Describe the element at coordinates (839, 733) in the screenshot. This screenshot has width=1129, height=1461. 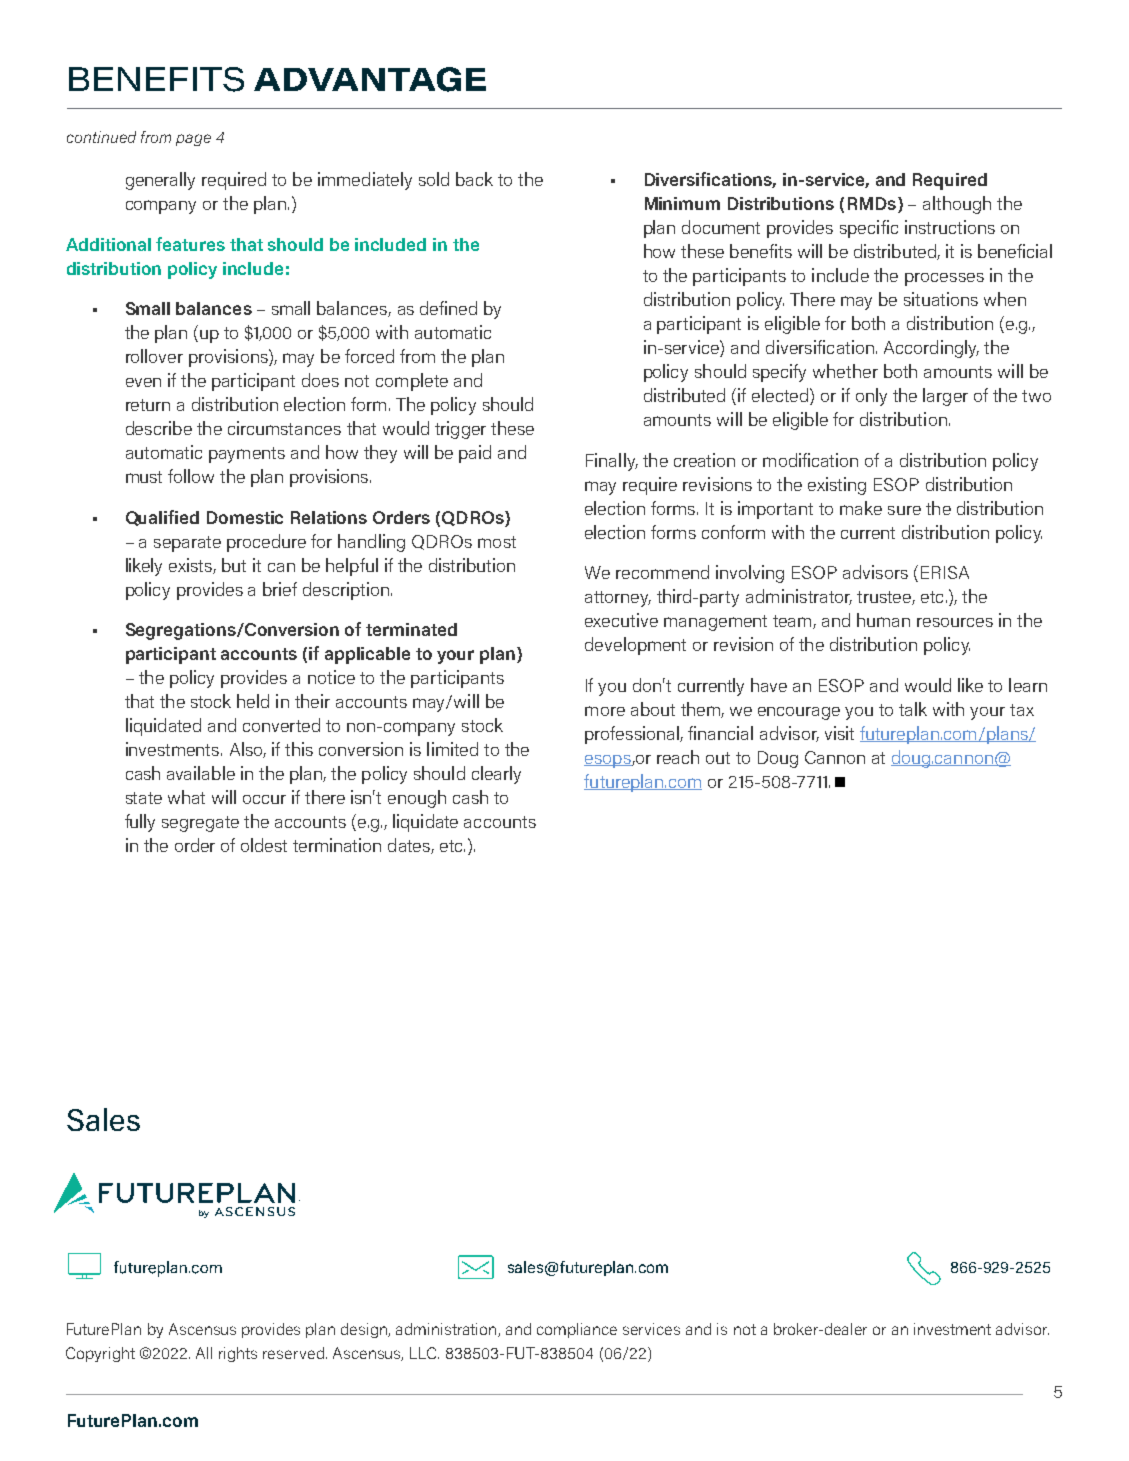
I see `visit` at that location.
